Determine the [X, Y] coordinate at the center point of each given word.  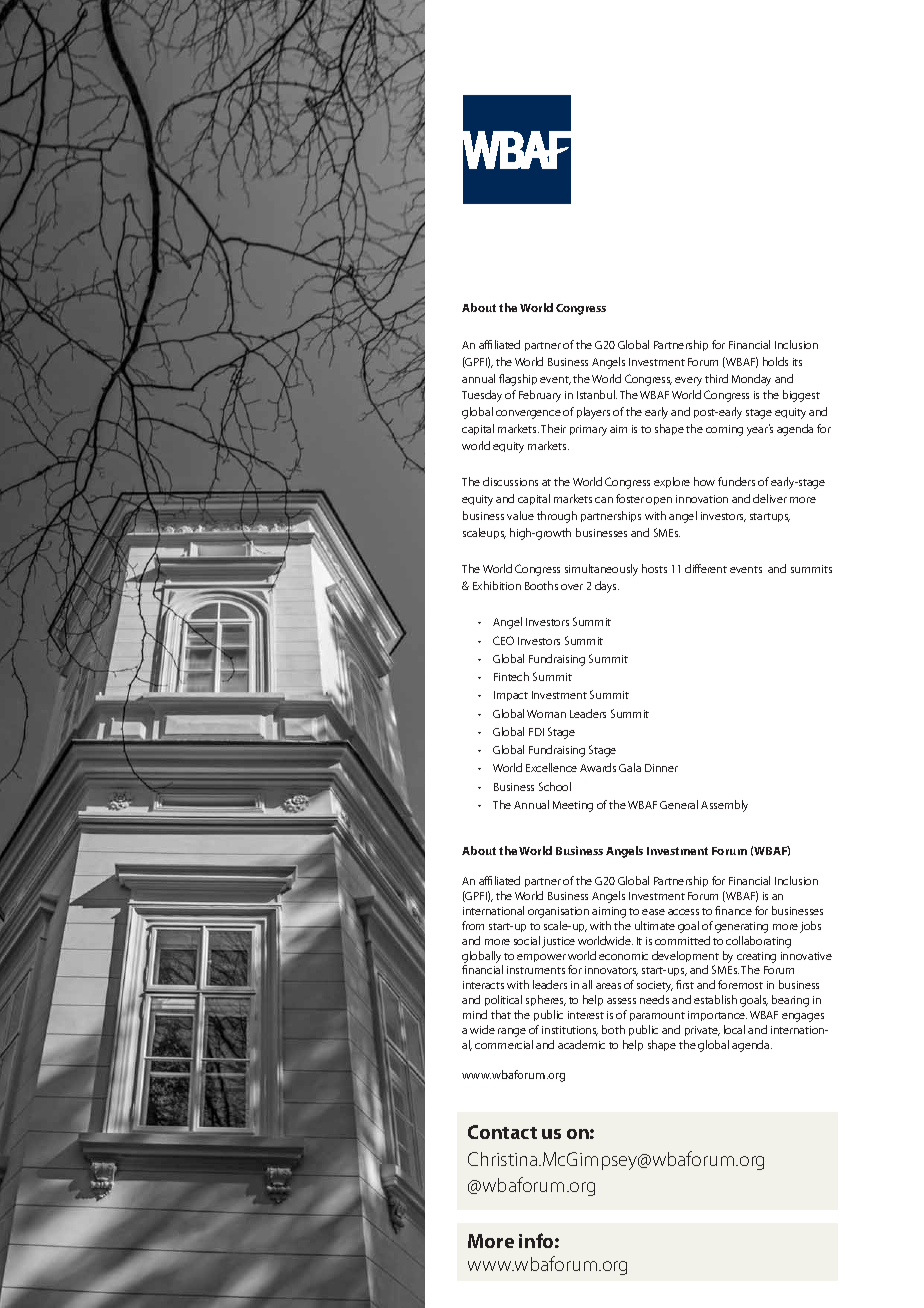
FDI [536, 732]
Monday [751, 380]
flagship [518, 380]
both [613, 1029]
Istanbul [597, 394]
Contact [502, 1132]
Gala [630, 767]
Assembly [724, 806]
